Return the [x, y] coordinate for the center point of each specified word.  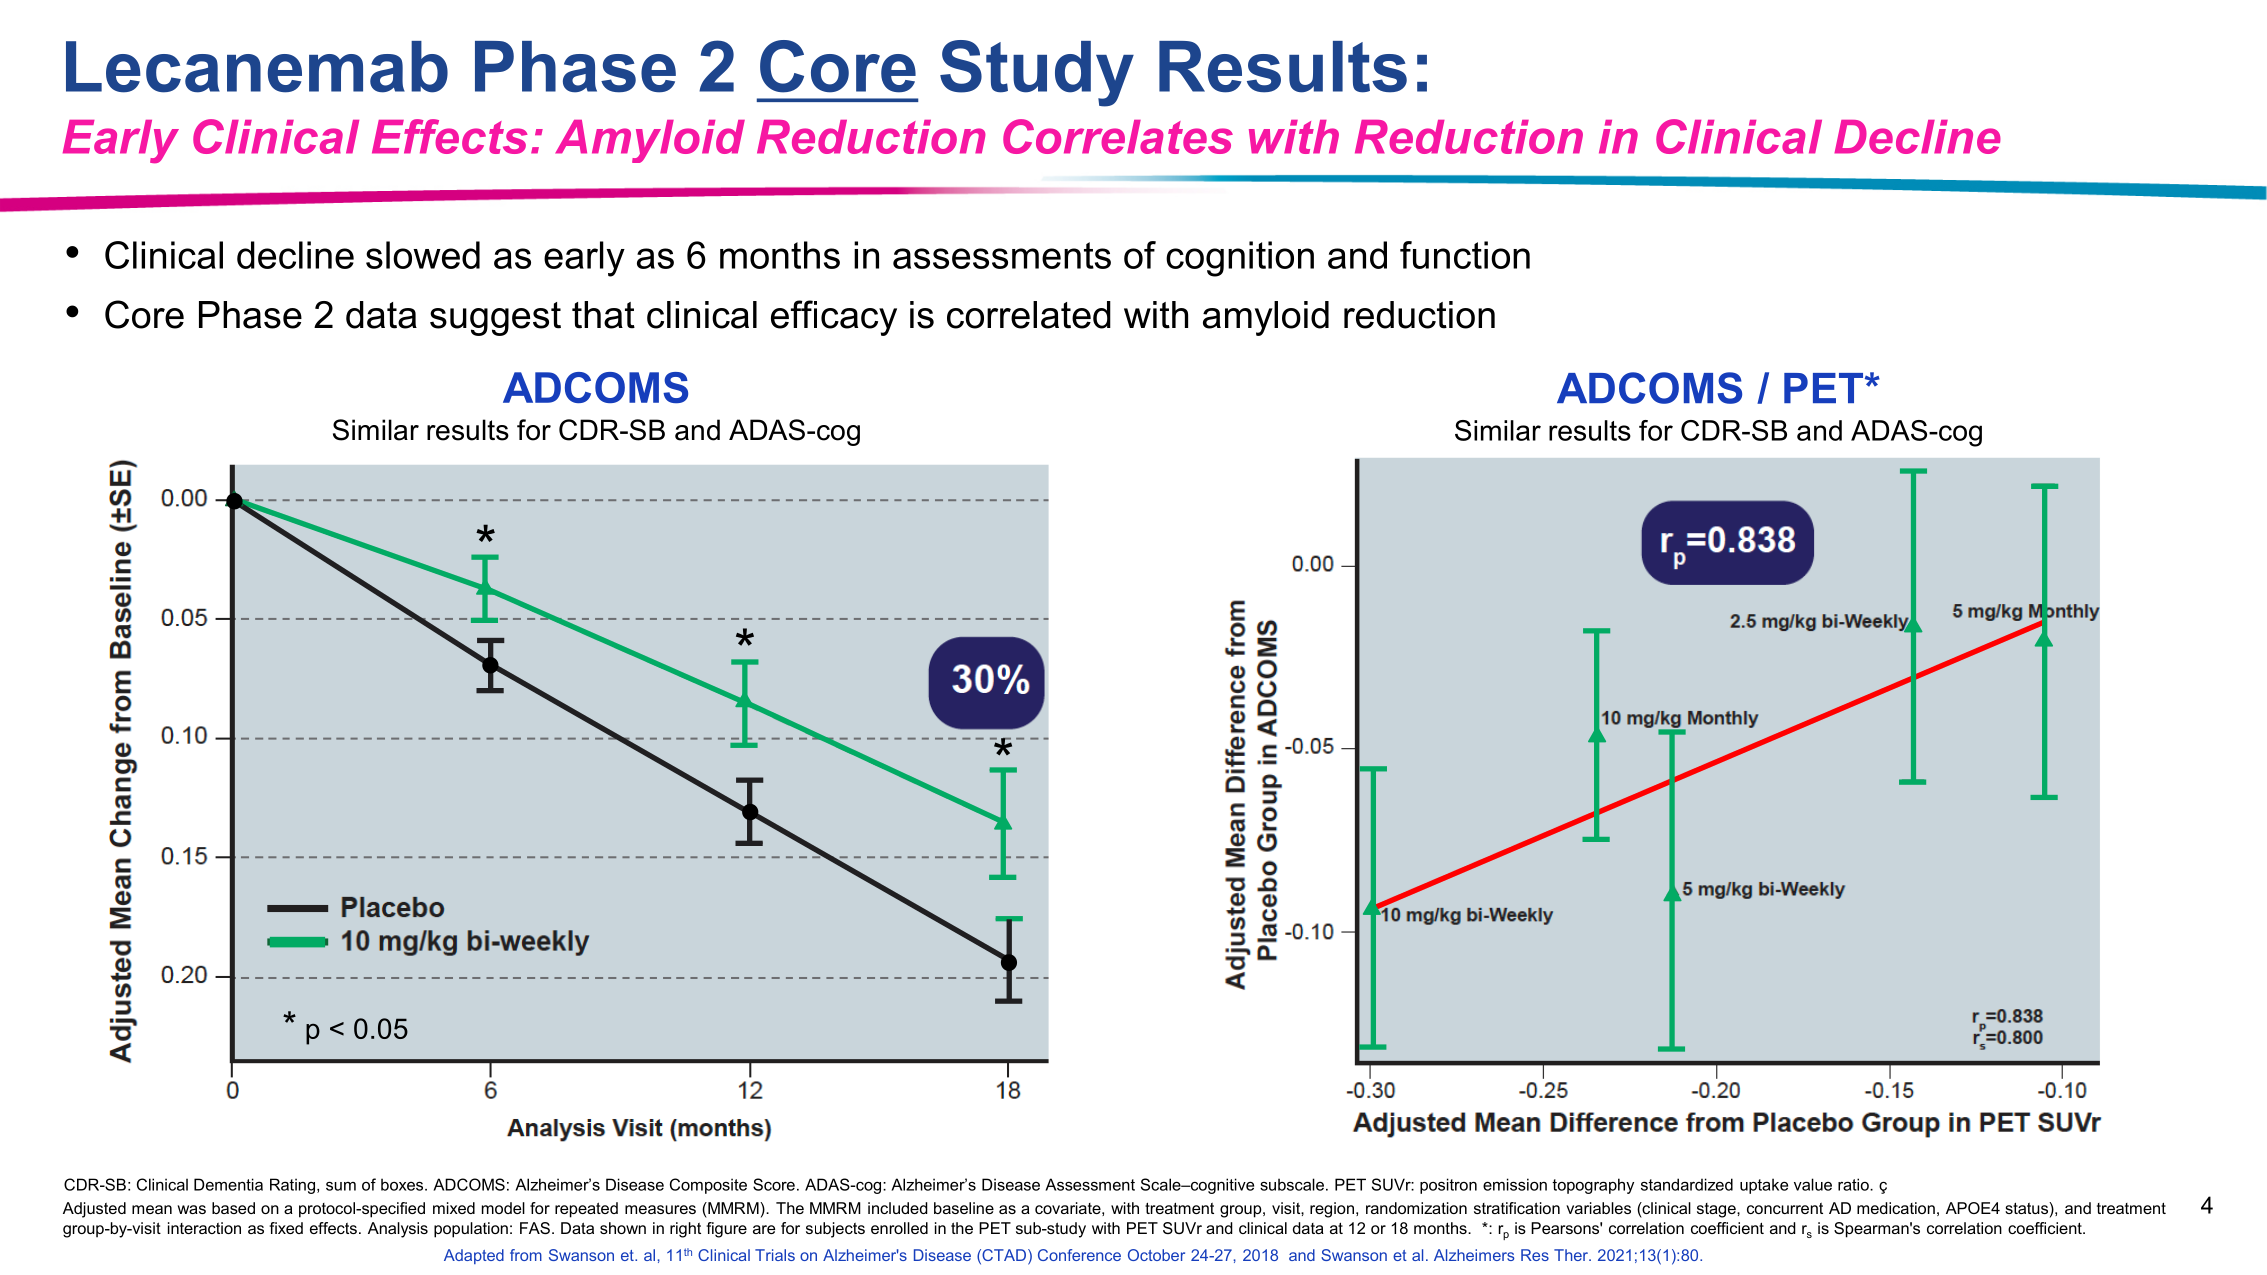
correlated [1029, 315]
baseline [964, 1208]
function [1465, 255]
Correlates [1118, 136]
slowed [423, 255]
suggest [495, 319]
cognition [1240, 259]
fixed [286, 1228]
